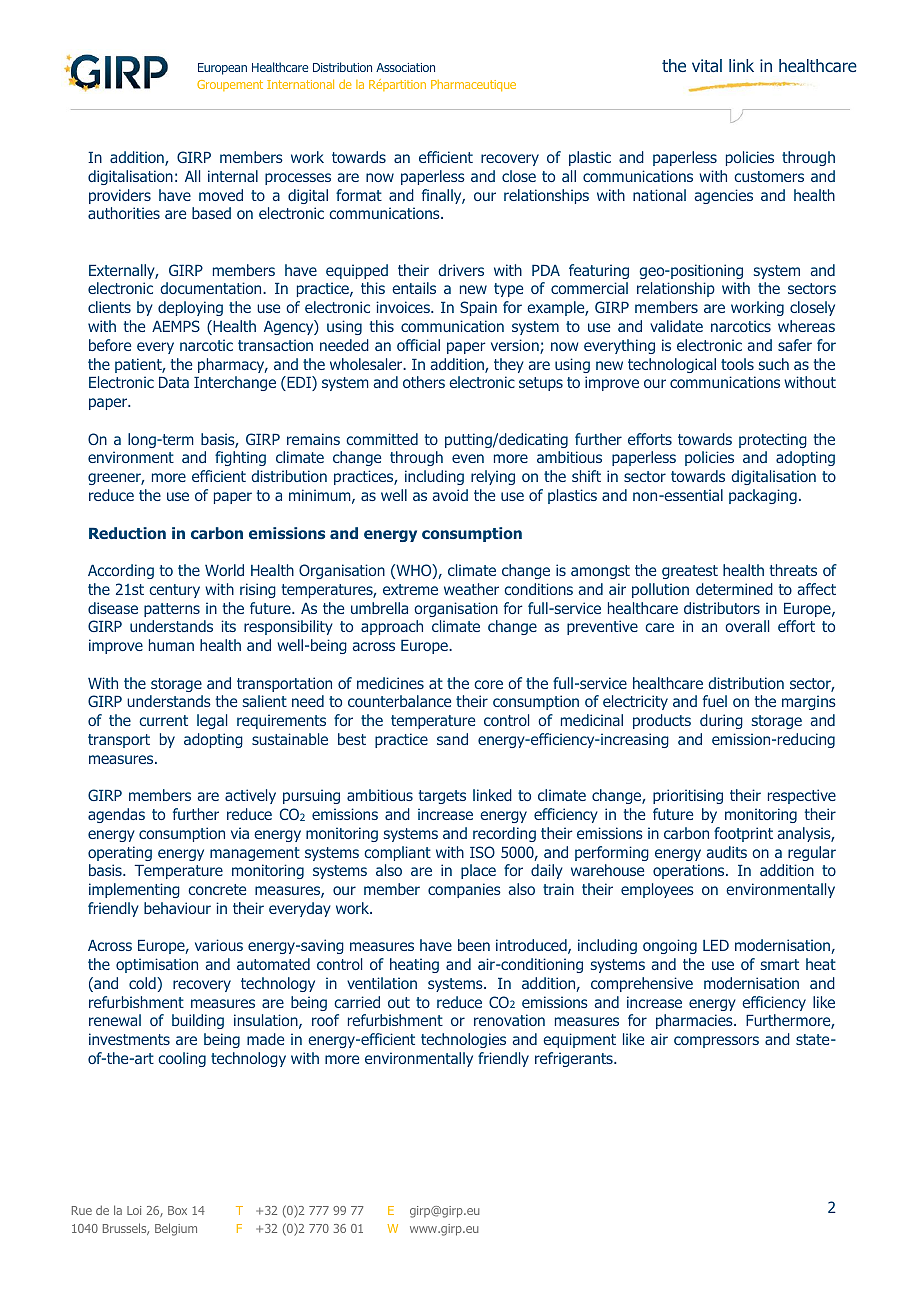 The image size is (924, 1309). Describe the element at coordinates (707, 65) in the image. I see `vital` at that location.
